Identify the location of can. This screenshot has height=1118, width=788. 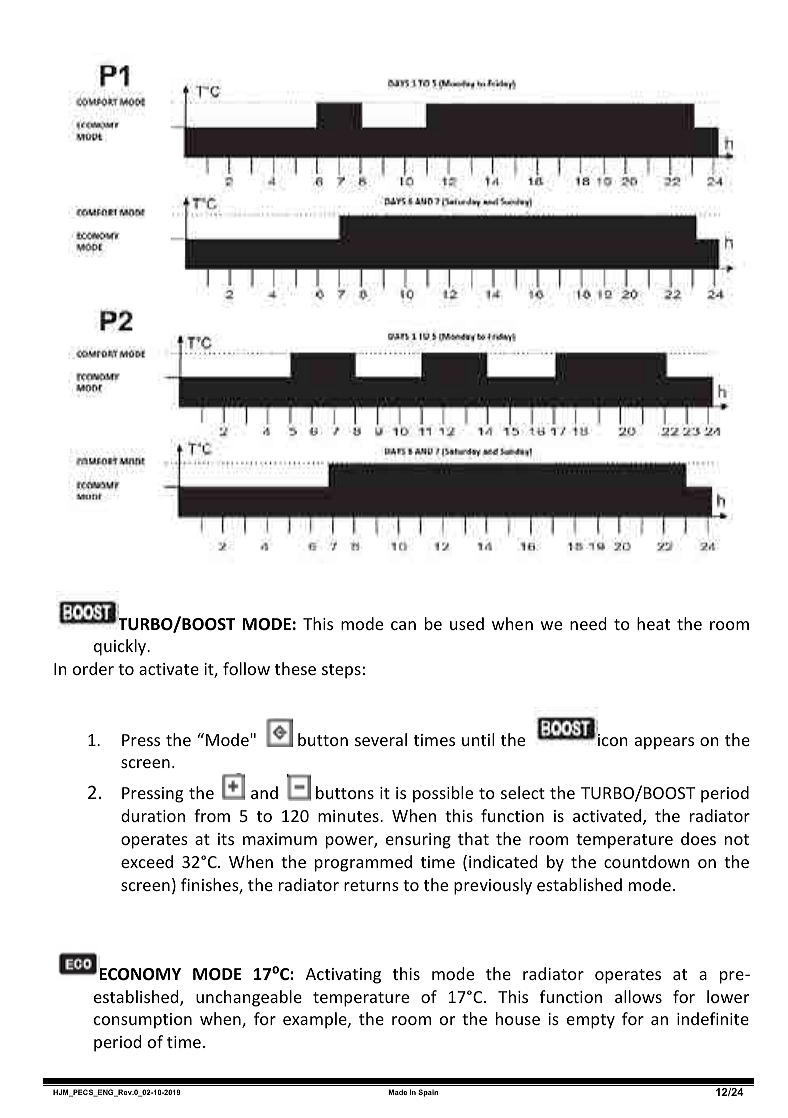
(403, 625).
